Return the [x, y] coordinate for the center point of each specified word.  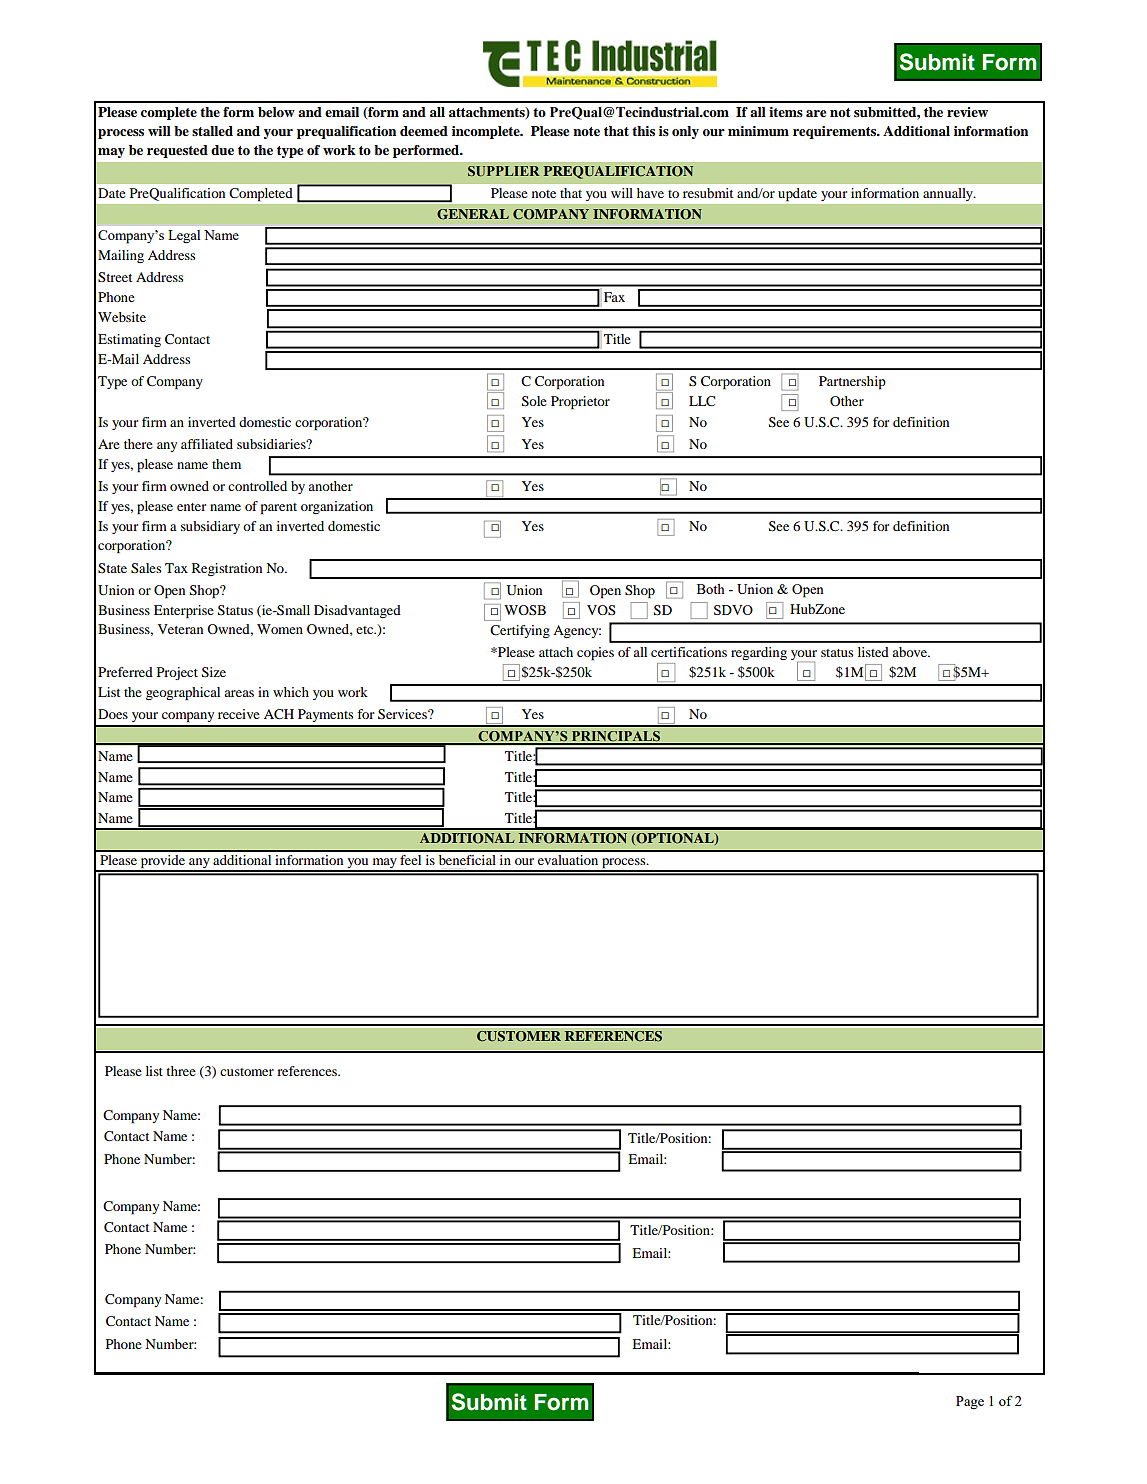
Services [403, 714]
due [222, 150]
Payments [325, 715]
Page [970, 1403]
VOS [601, 610]
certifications [689, 652]
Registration [227, 569]
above [910, 652]
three [181, 1071]
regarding [759, 653]
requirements [835, 132]
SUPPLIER [504, 171]
